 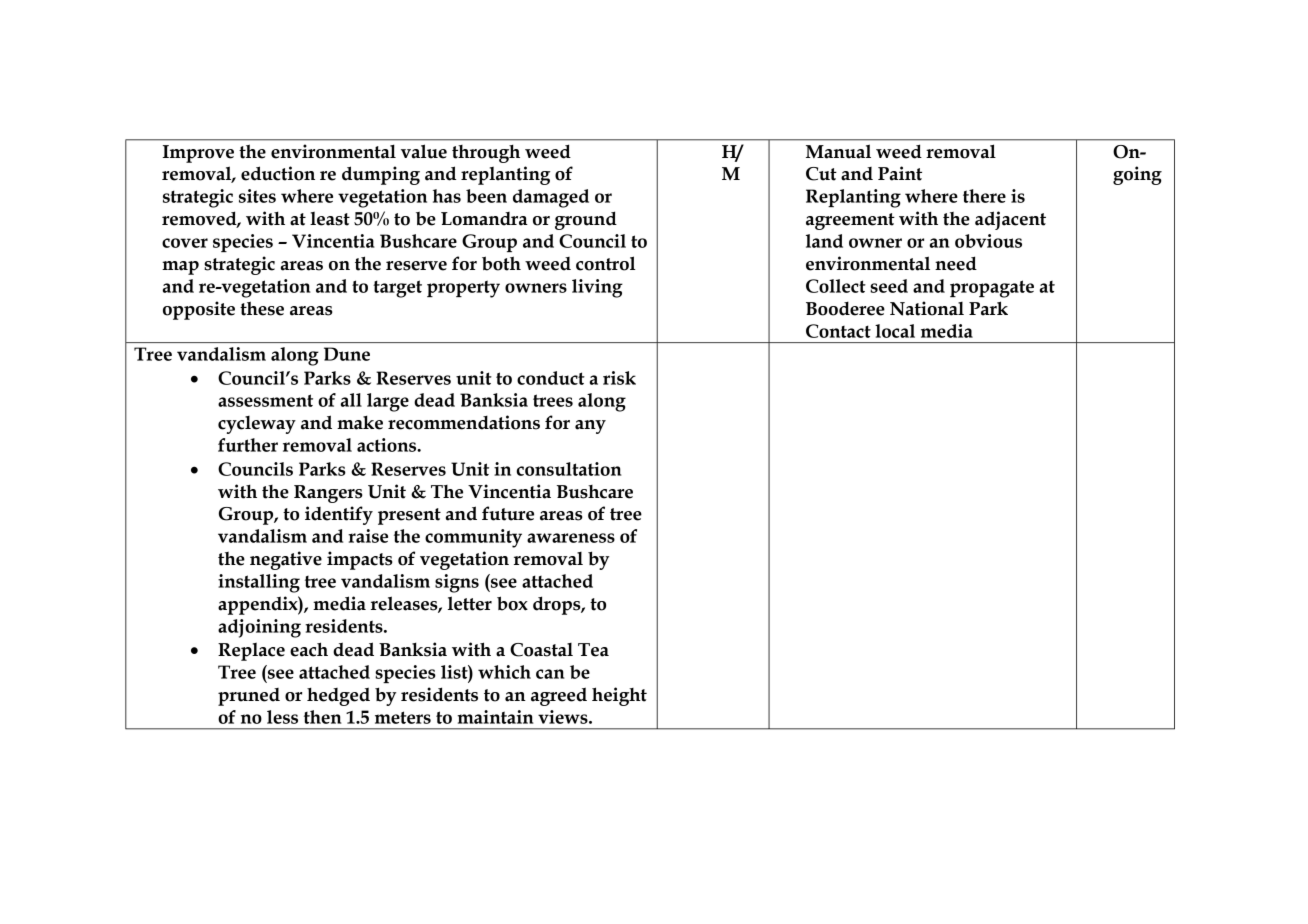 What do you see at coordinates (895, 331) in the screenshot?
I see `local` at bounding box center [895, 331].
